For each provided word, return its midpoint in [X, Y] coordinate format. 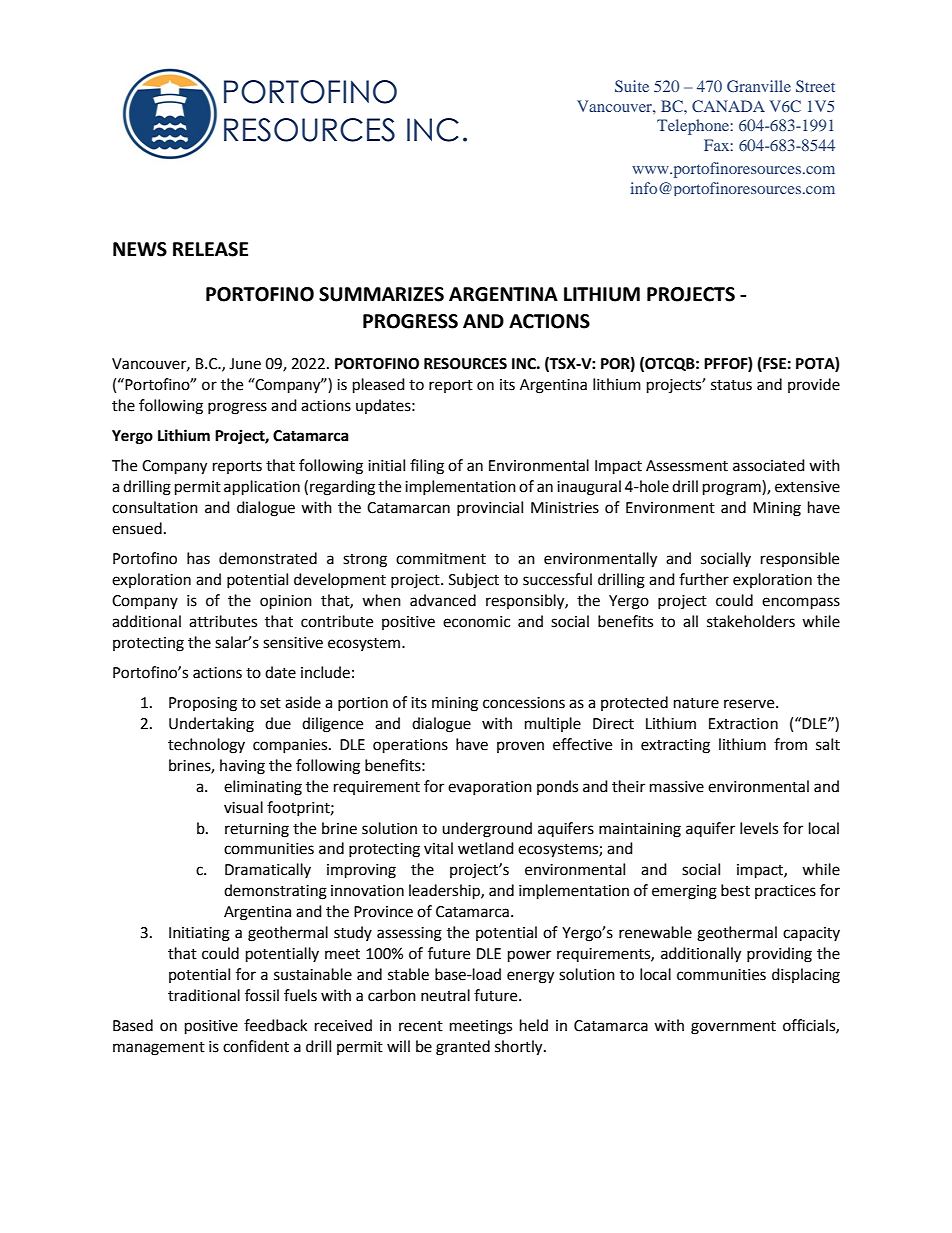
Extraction [743, 724]
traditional [204, 995]
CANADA [728, 106]
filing [427, 467]
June [245, 364]
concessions [524, 703]
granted [463, 1048]
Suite [632, 86]
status [731, 385]
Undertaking [211, 725]
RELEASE [210, 249]
